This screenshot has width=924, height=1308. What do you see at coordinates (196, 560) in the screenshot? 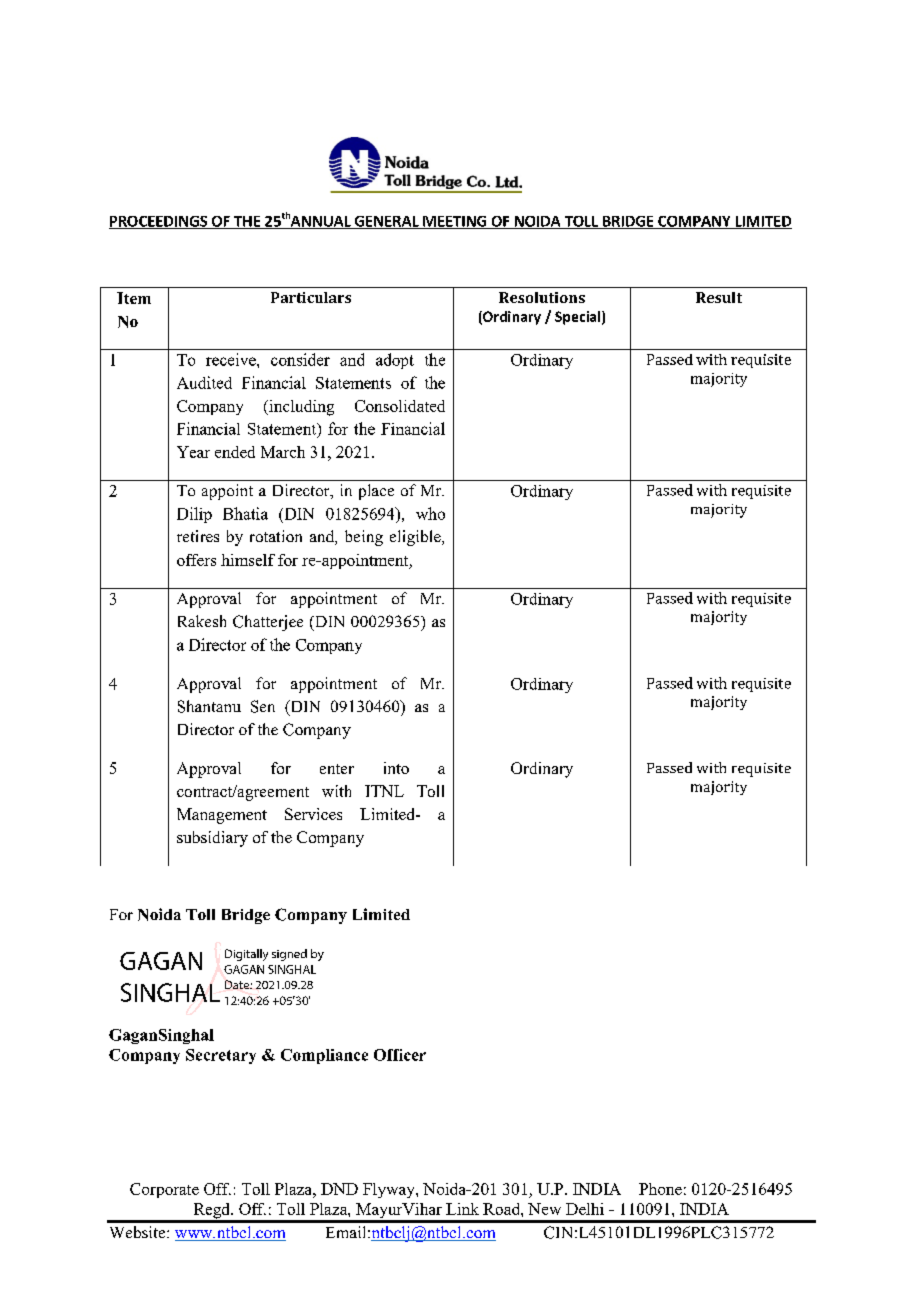
I see `offers` at bounding box center [196, 560].
